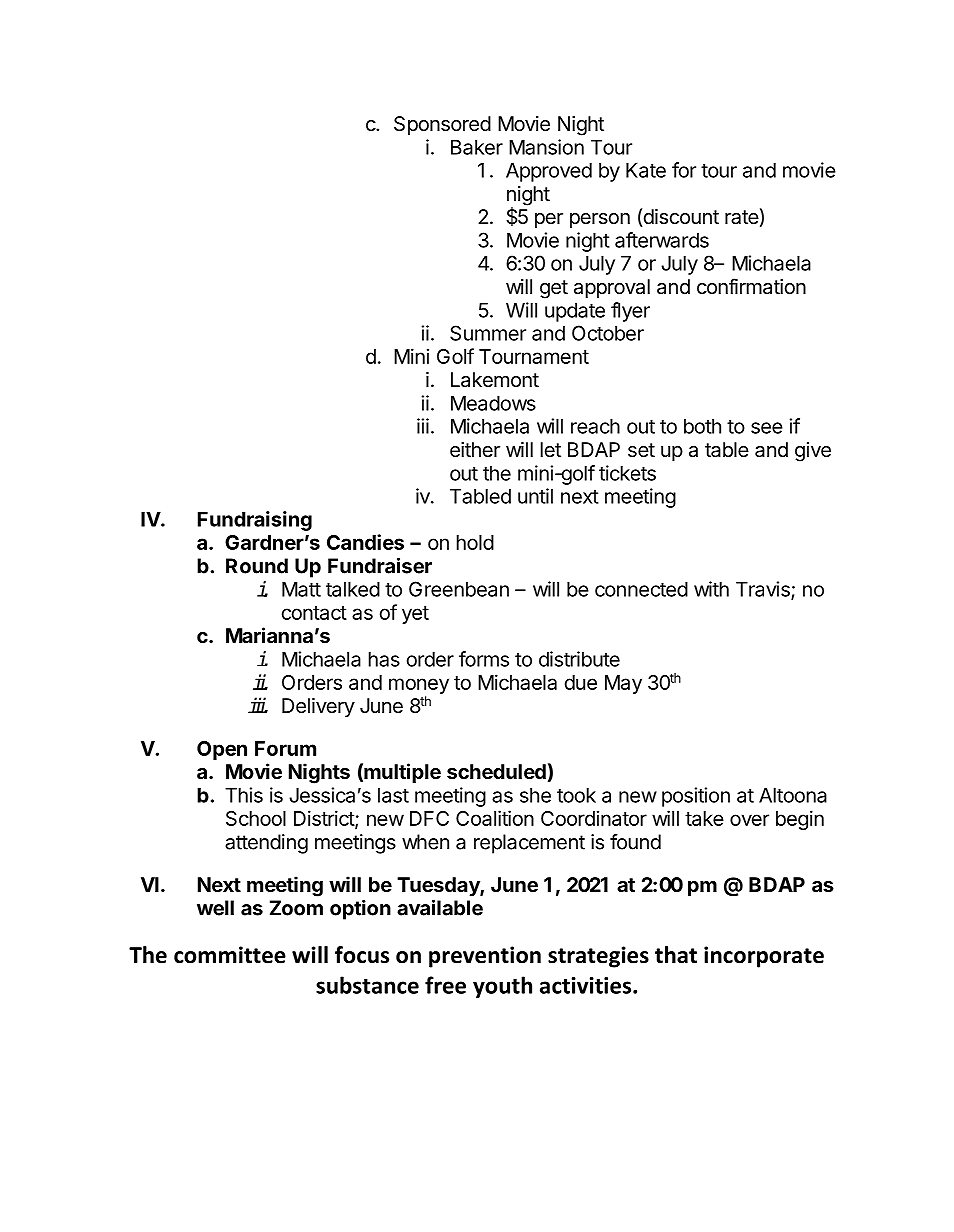 The image size is (954, 1232). Describe the element at coordinates (764, 590) in the screenshot. I see `Travis` at that location.
